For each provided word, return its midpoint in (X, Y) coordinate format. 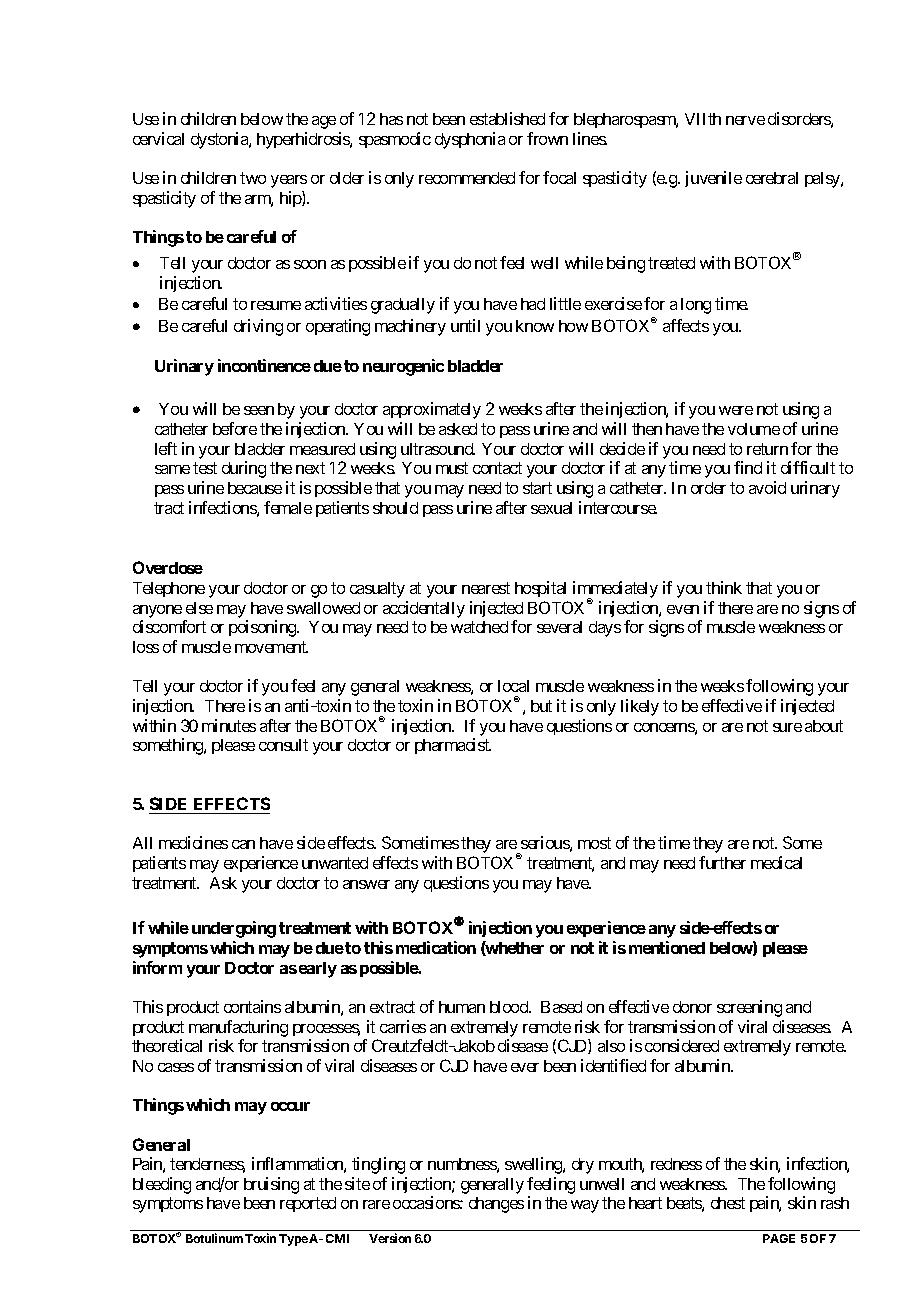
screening (749, 1008)
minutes (229, 725)
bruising (271, 1185)
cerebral (772, 178)
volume (754, 429)
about (824, 726)
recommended (467, 178)
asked (458, 429)
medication (436, 947)
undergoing (234, 929)
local (513, 686)
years (289, 181)
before (235, 428)
